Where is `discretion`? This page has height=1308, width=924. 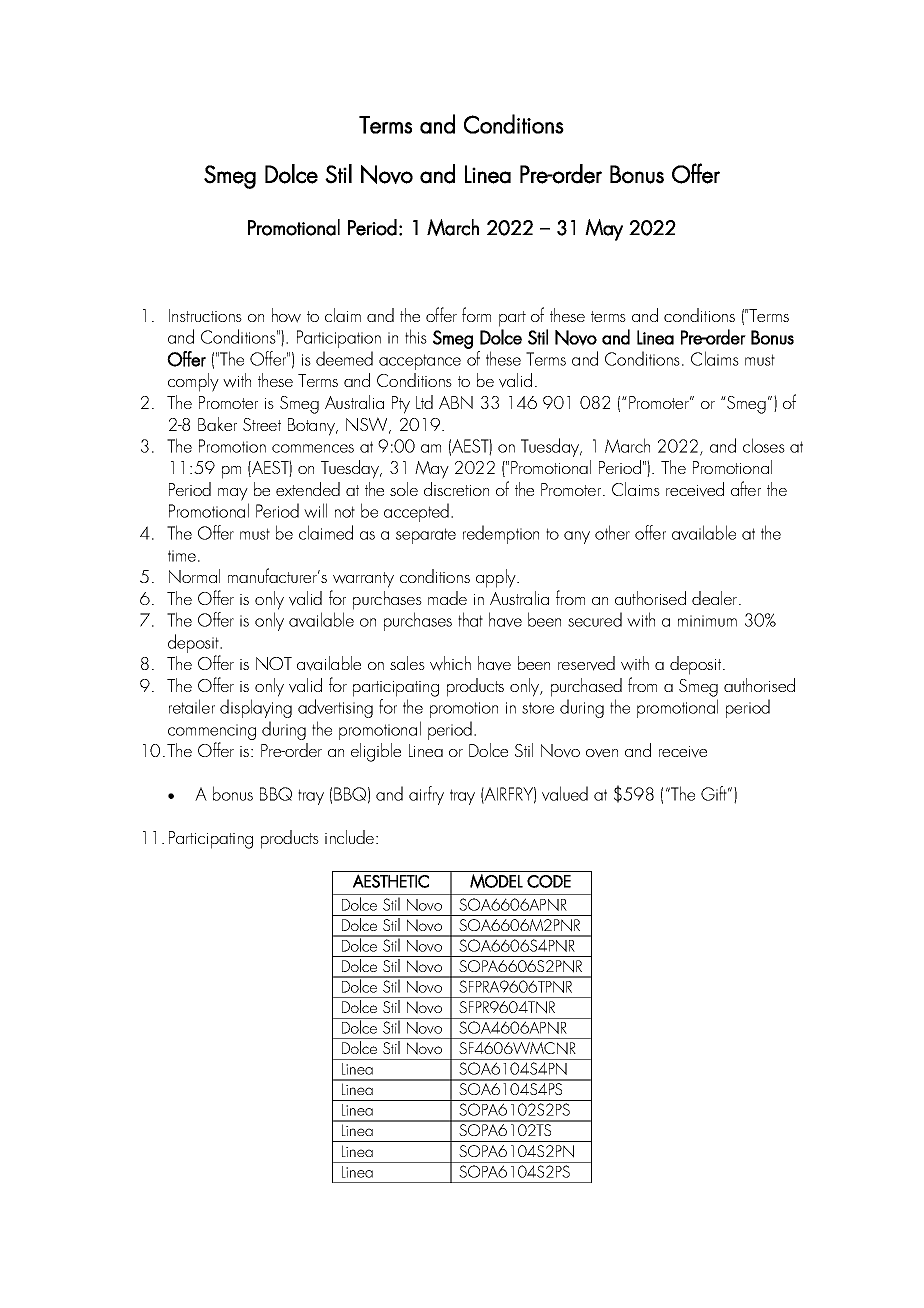 discretion is located at coordinates (456, 489).
